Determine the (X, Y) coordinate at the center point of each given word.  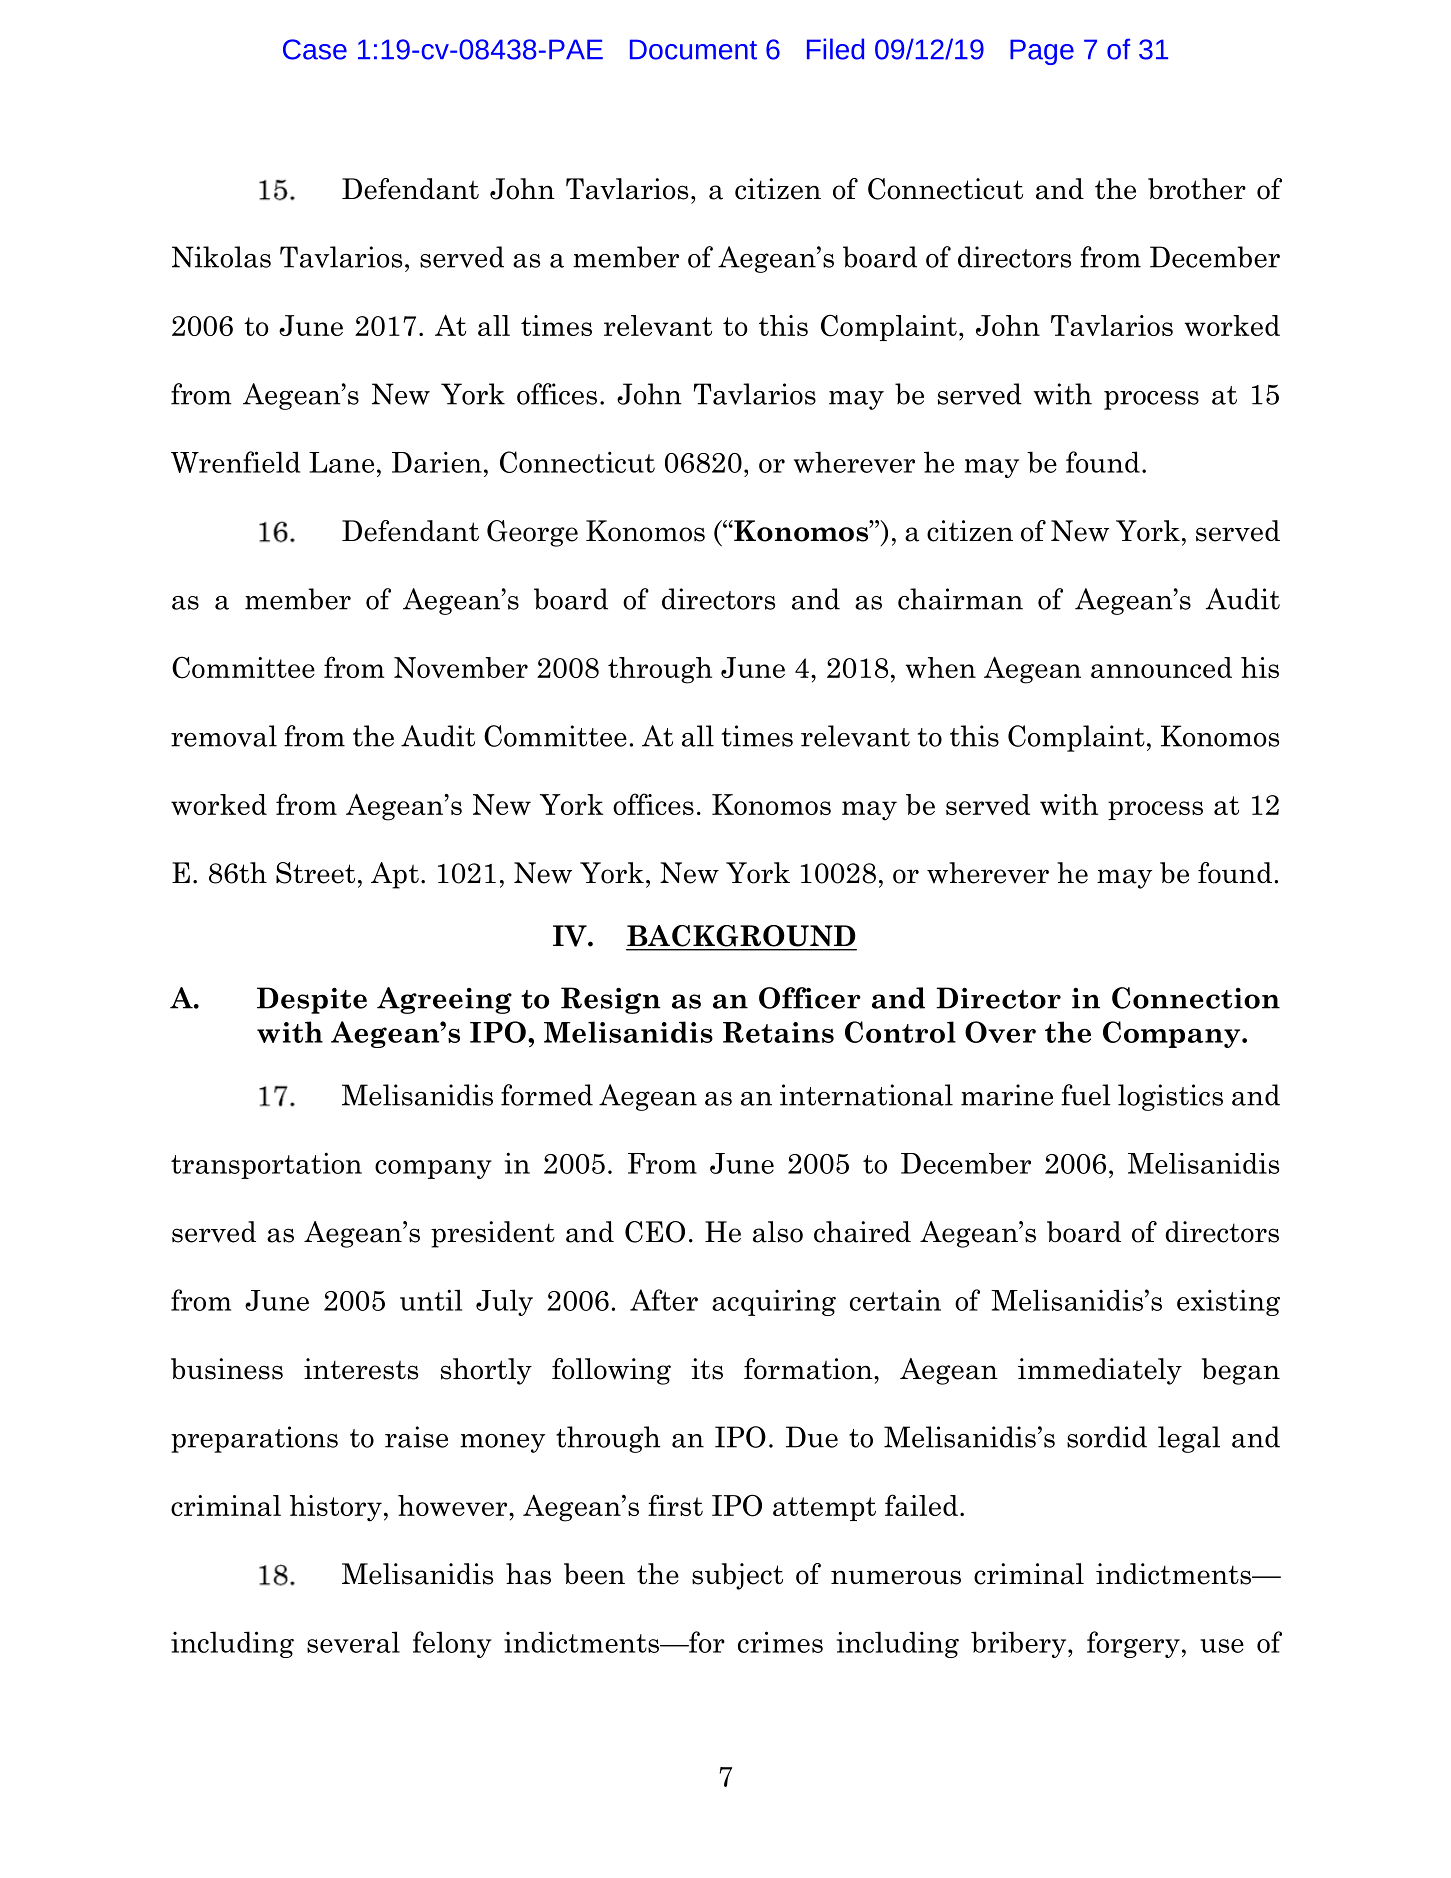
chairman (960, 599)
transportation (266, 1165)
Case (315, 49)
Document (693, 49)
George (532, 533)
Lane (341, 462)
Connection (1196, 998)
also (778, 1232)
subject (737, 1576)
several (353, 1642)
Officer (810, 998)
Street (315, 873)
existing (1228, 1302)
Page (1042, 52)
